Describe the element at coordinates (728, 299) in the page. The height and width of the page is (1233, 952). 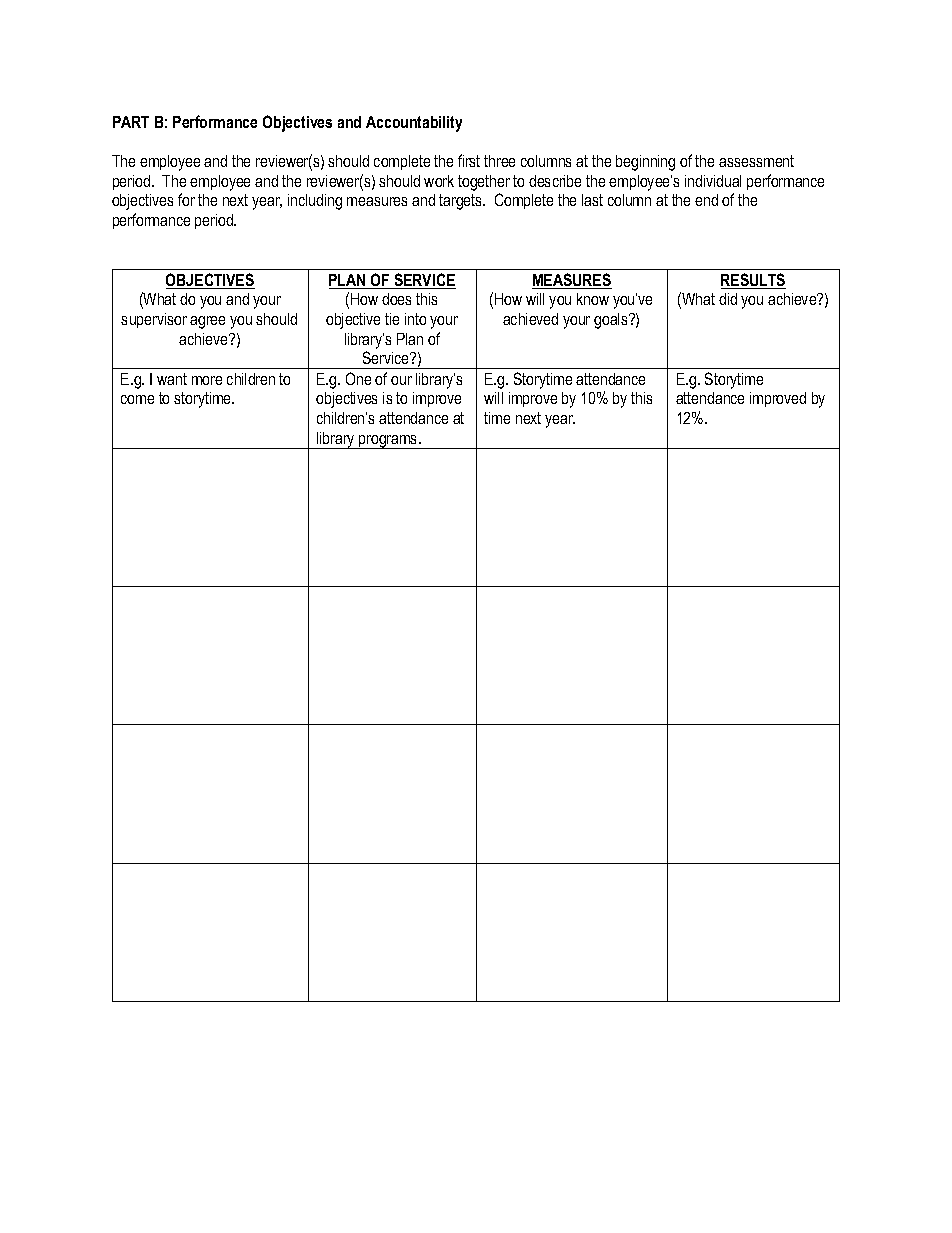
I see `did` at that location.
